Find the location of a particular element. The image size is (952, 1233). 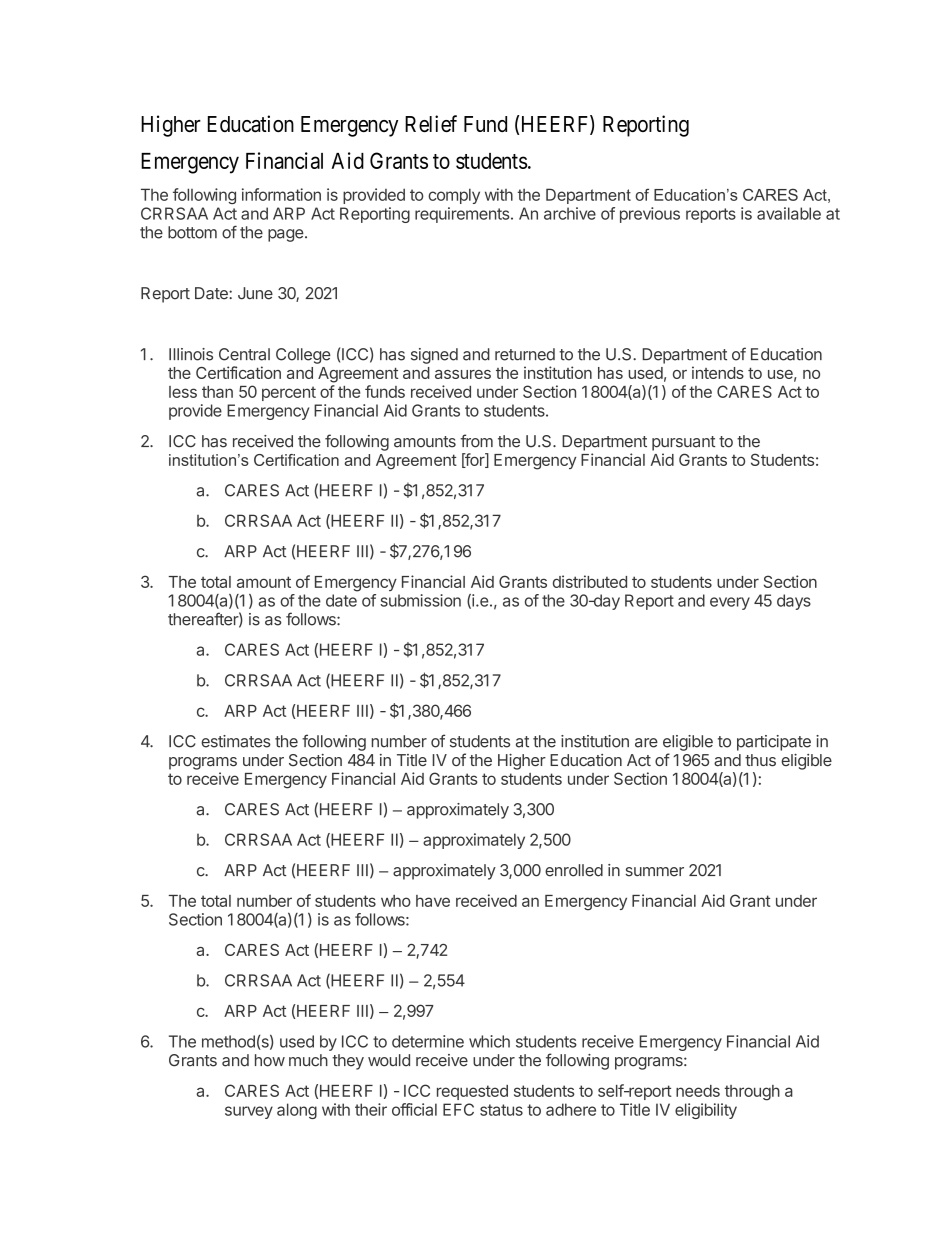

comply is located at coordinates (454, 196).
